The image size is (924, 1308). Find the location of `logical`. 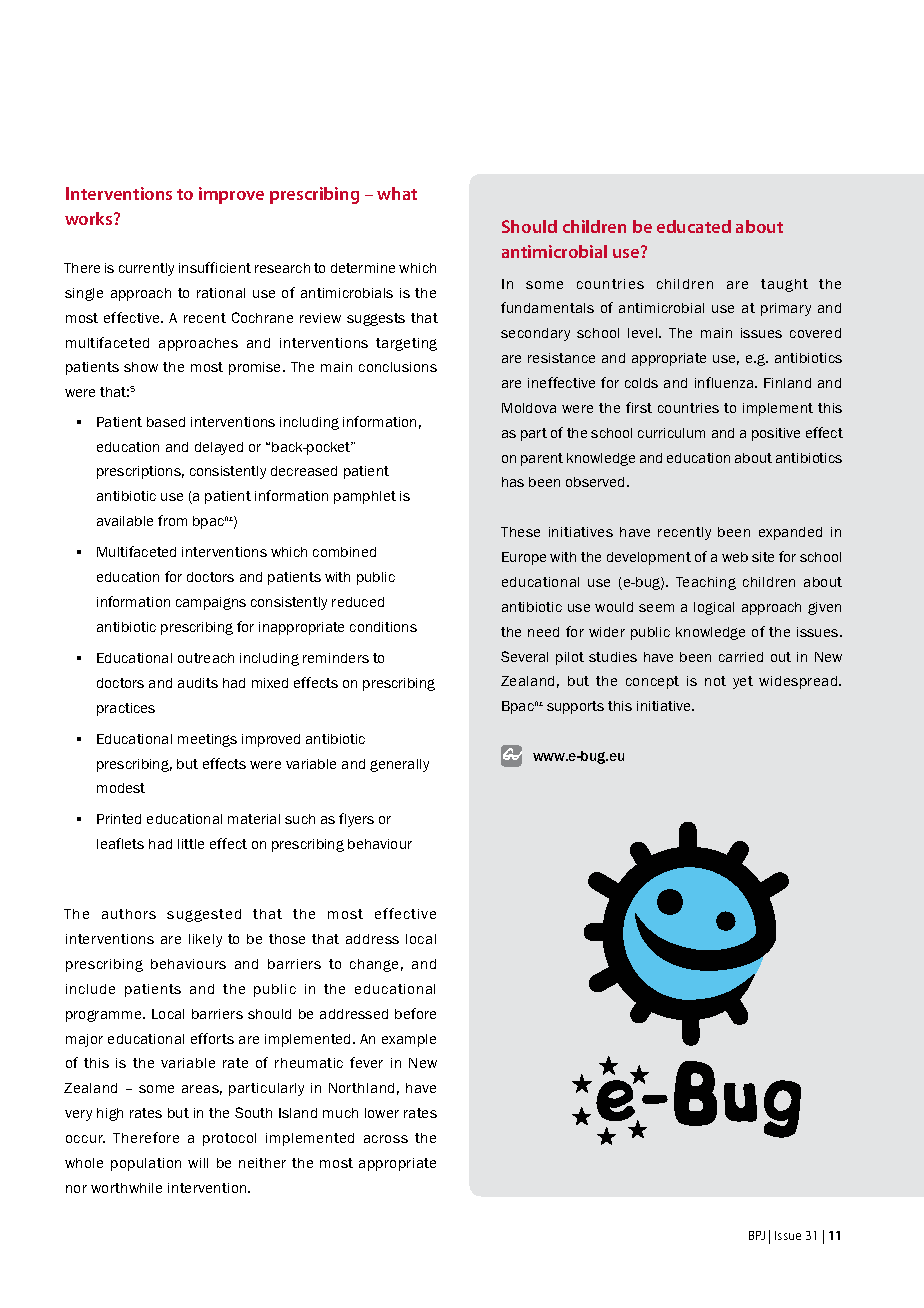

logical is located at coordinates (714, 608).
